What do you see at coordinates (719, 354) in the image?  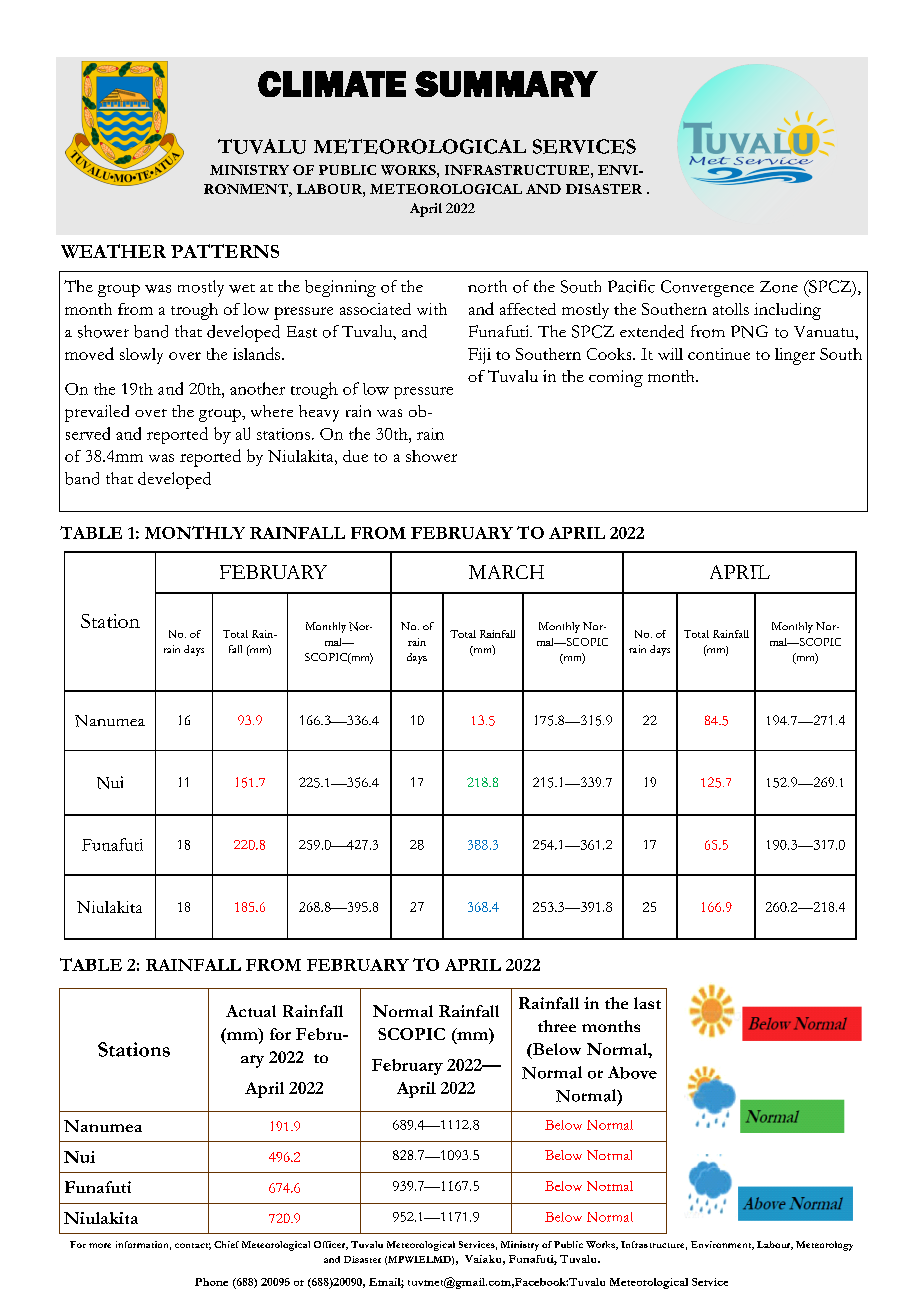 I see `continue` at bounding box center [719, 354].
